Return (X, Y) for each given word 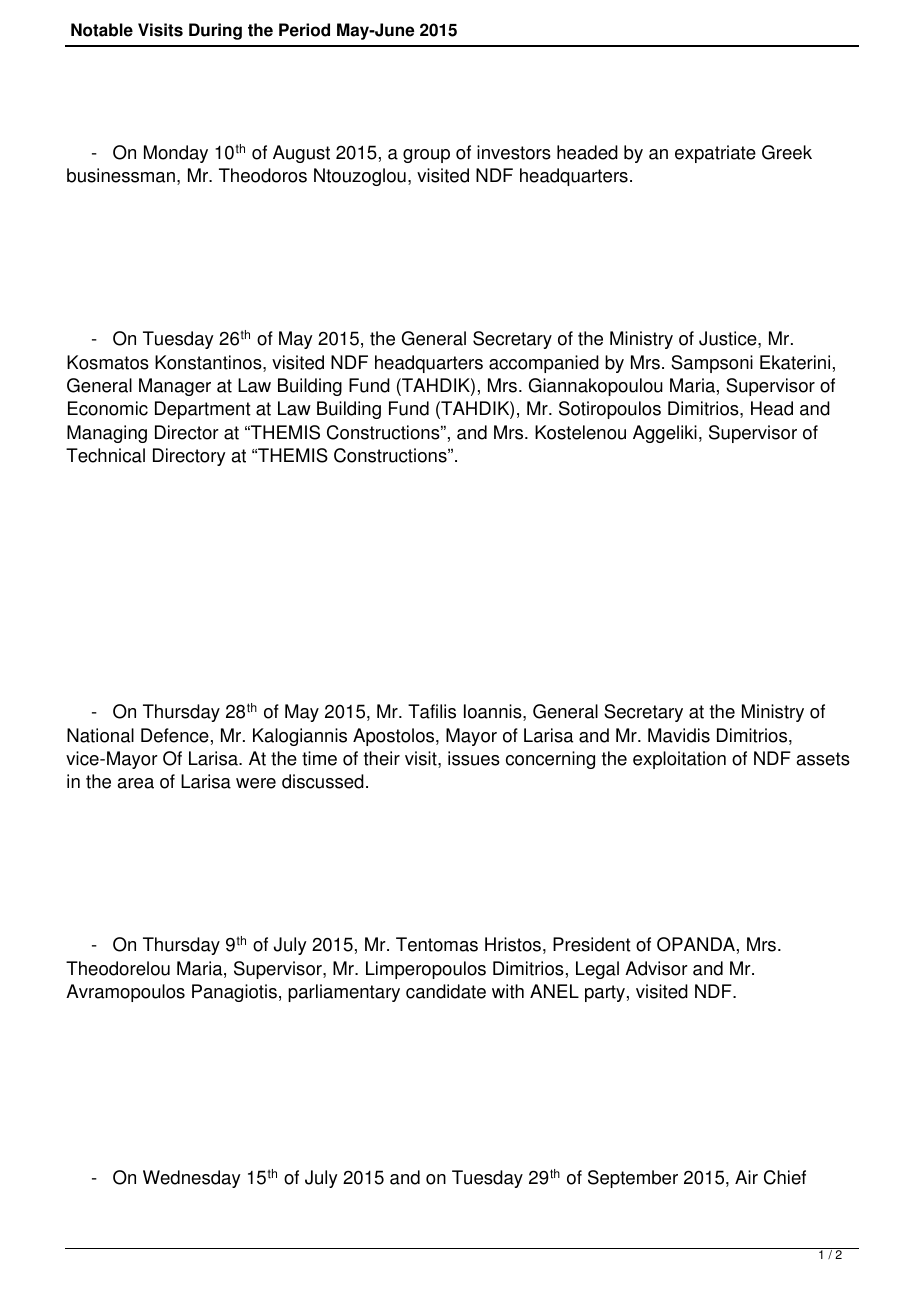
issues (474, 758)
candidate (446, 991)
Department (203, 410)
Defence (175, 735)
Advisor (656, 968)
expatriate (715, 154)
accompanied (544, 364)
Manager (175, 387)
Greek (787, 152)
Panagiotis (234, 993)
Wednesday (192, 1179)
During (215, 31)
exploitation (679, 760)
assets (823, 759)
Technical (105, 455)
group (426, 156)
